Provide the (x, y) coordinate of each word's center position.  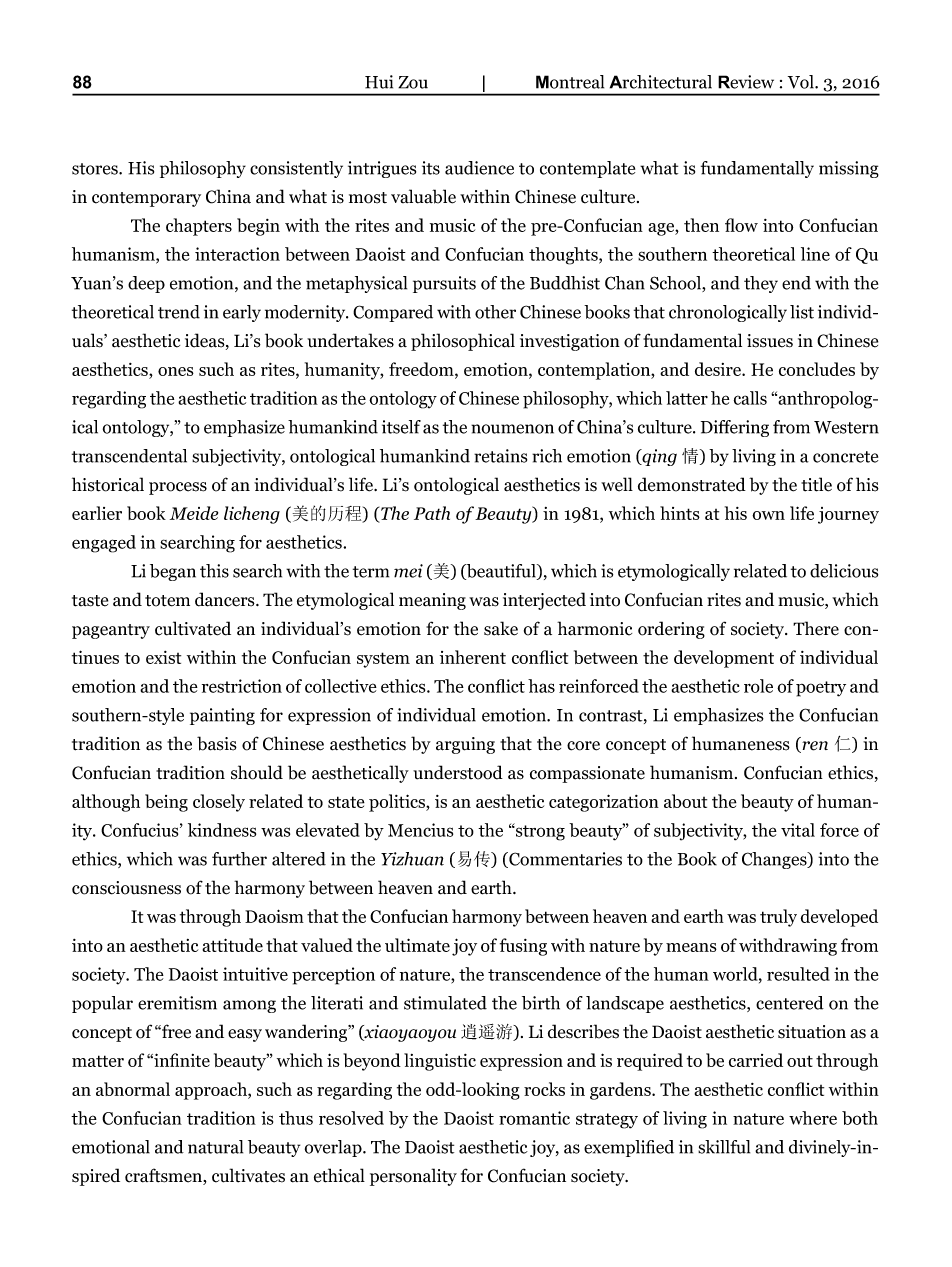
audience (479, 168)
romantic (534, 1118)
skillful (724, 1147)
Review (746, 82)
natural (215, 1147)
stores (96, 169)
